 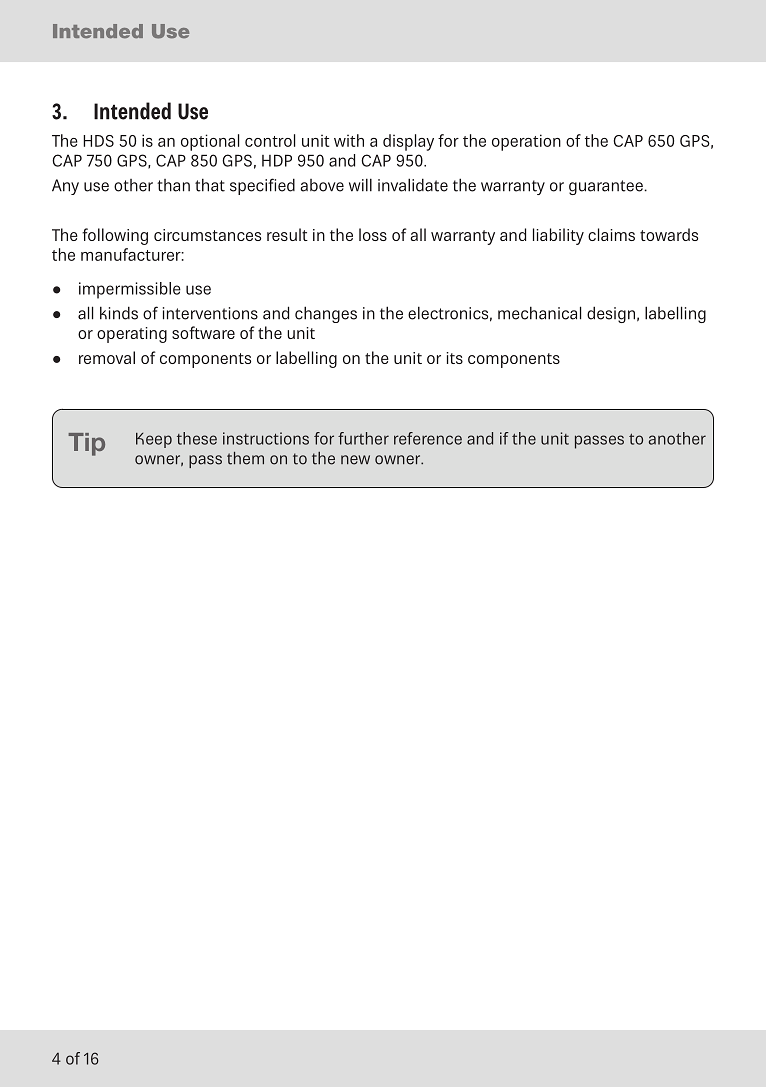 What do you see at coordinates (98, 141) in the image?
I see `HDS` at bounding box center [98, 141].
